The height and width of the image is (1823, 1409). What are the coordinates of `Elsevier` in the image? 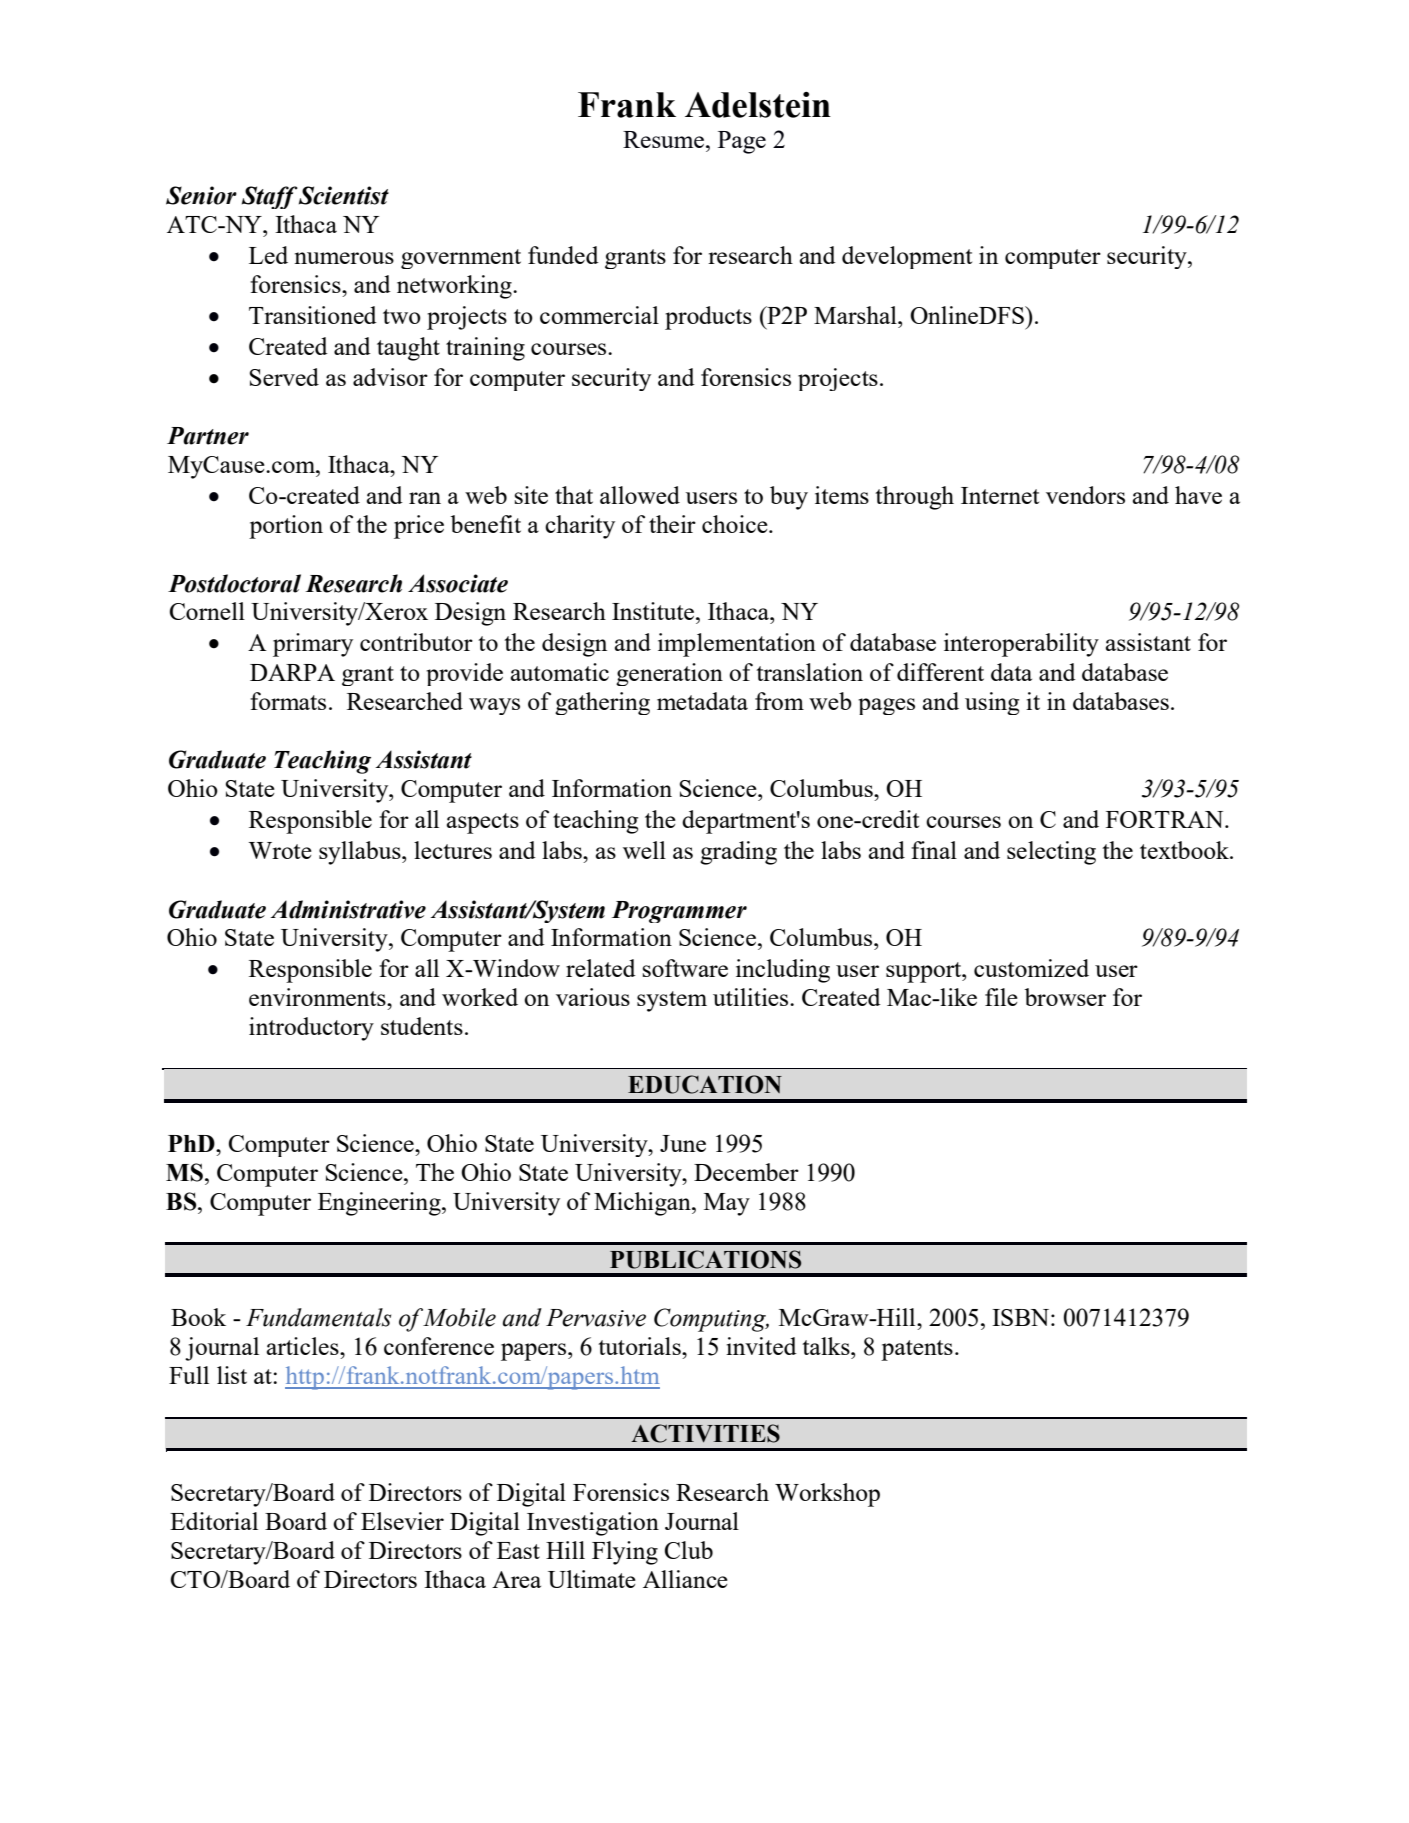 It's located at (402, 1521).
